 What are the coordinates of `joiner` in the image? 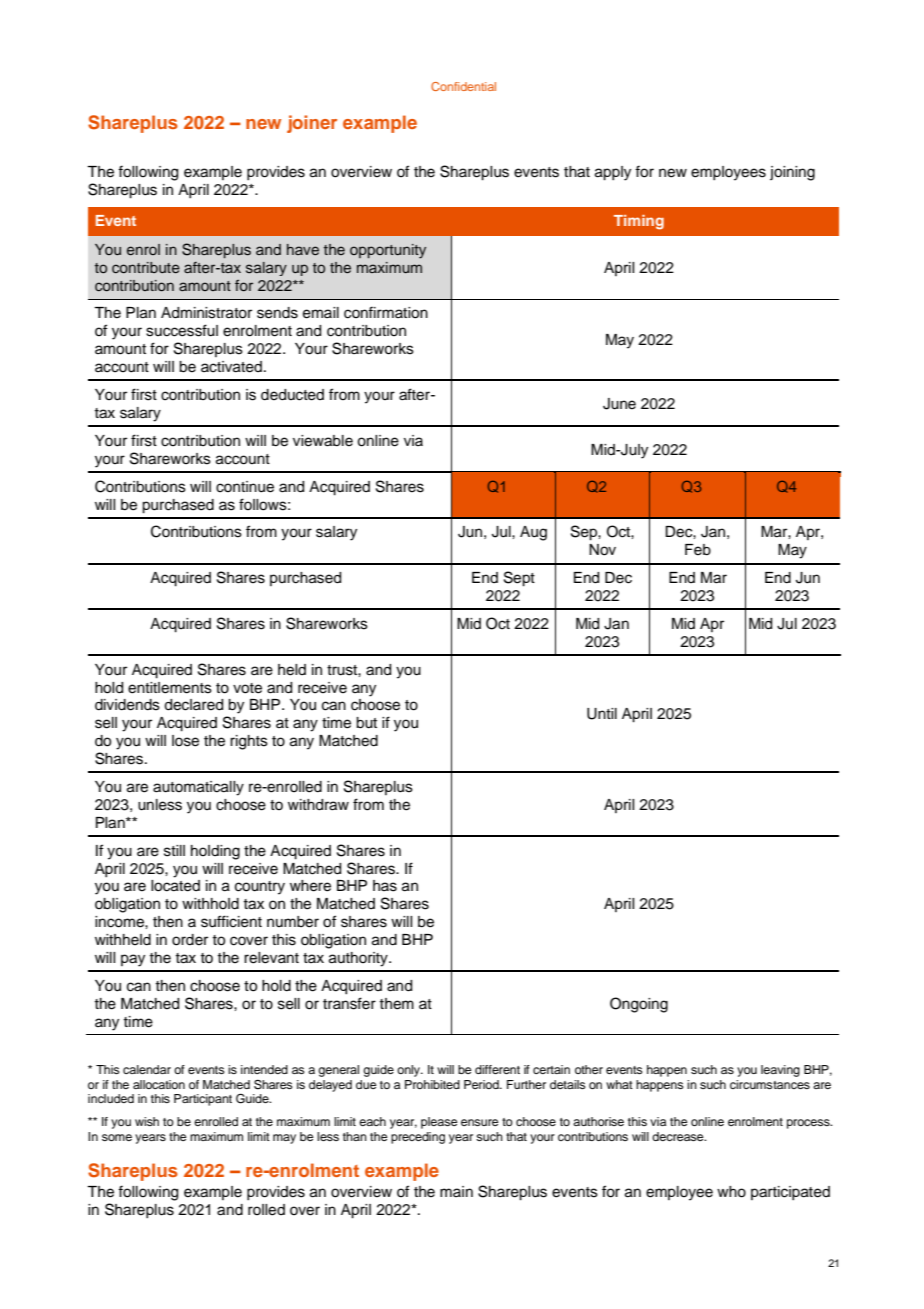 It's located at (312, 124).
